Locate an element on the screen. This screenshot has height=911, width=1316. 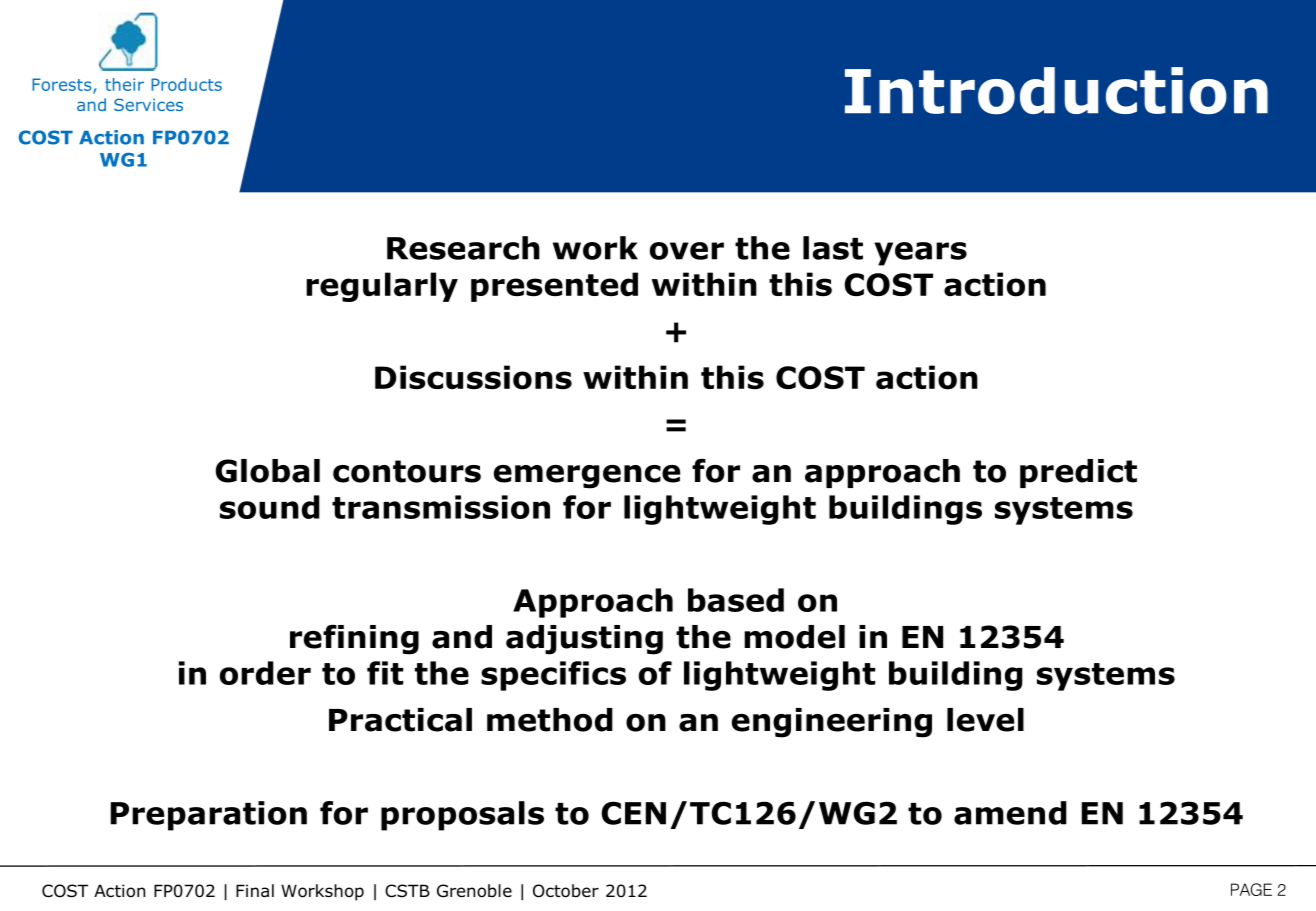
model is located at coordinates (794, 637).
